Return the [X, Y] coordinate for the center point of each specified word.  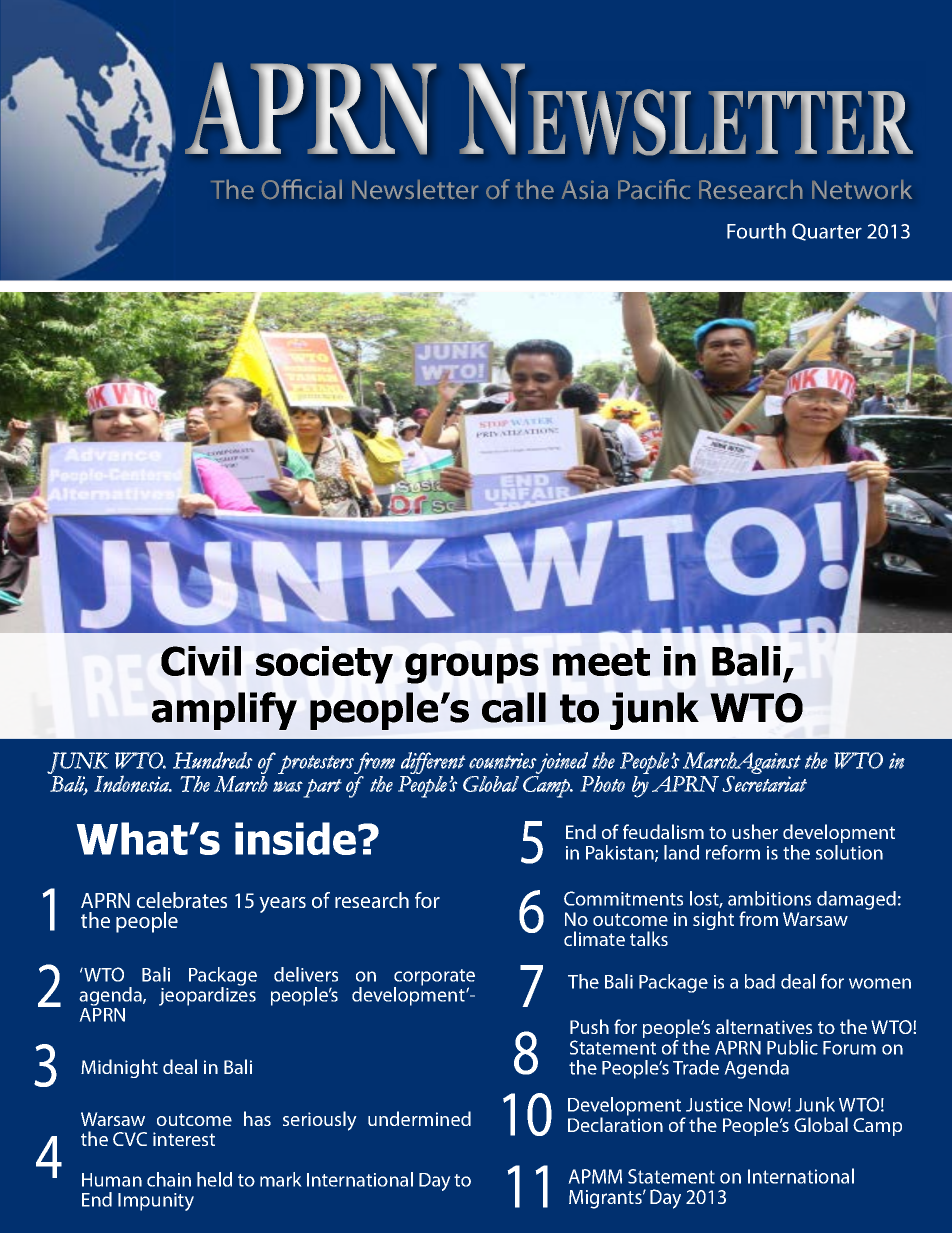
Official [302, 189]
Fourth [756, 231]
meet [601, 662]
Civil [201, 661]
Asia [585, 189]
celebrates [182, 900]
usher [755, 831]
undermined [419, 1118]
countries [503, 761]
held [214, 1179]
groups [472, 668]
